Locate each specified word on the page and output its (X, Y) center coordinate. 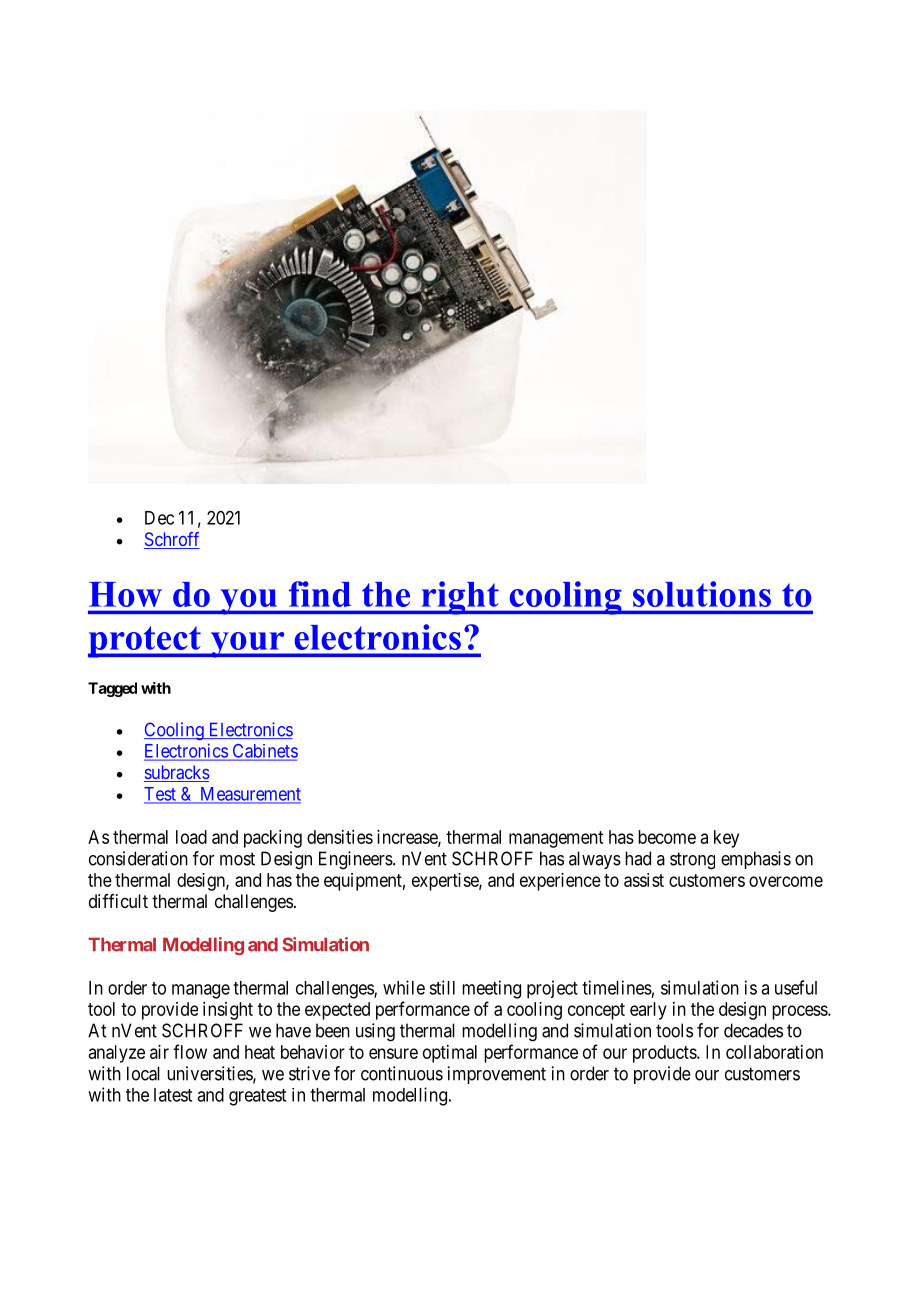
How (125, 594)
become (667, 837)
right (460, 598)
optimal (450, 1054)
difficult (118, 901)
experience (560, 882)
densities (340, 837)
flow (190, 1051)
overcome (786, 881)
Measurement (249, 795)
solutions (702, 594)
